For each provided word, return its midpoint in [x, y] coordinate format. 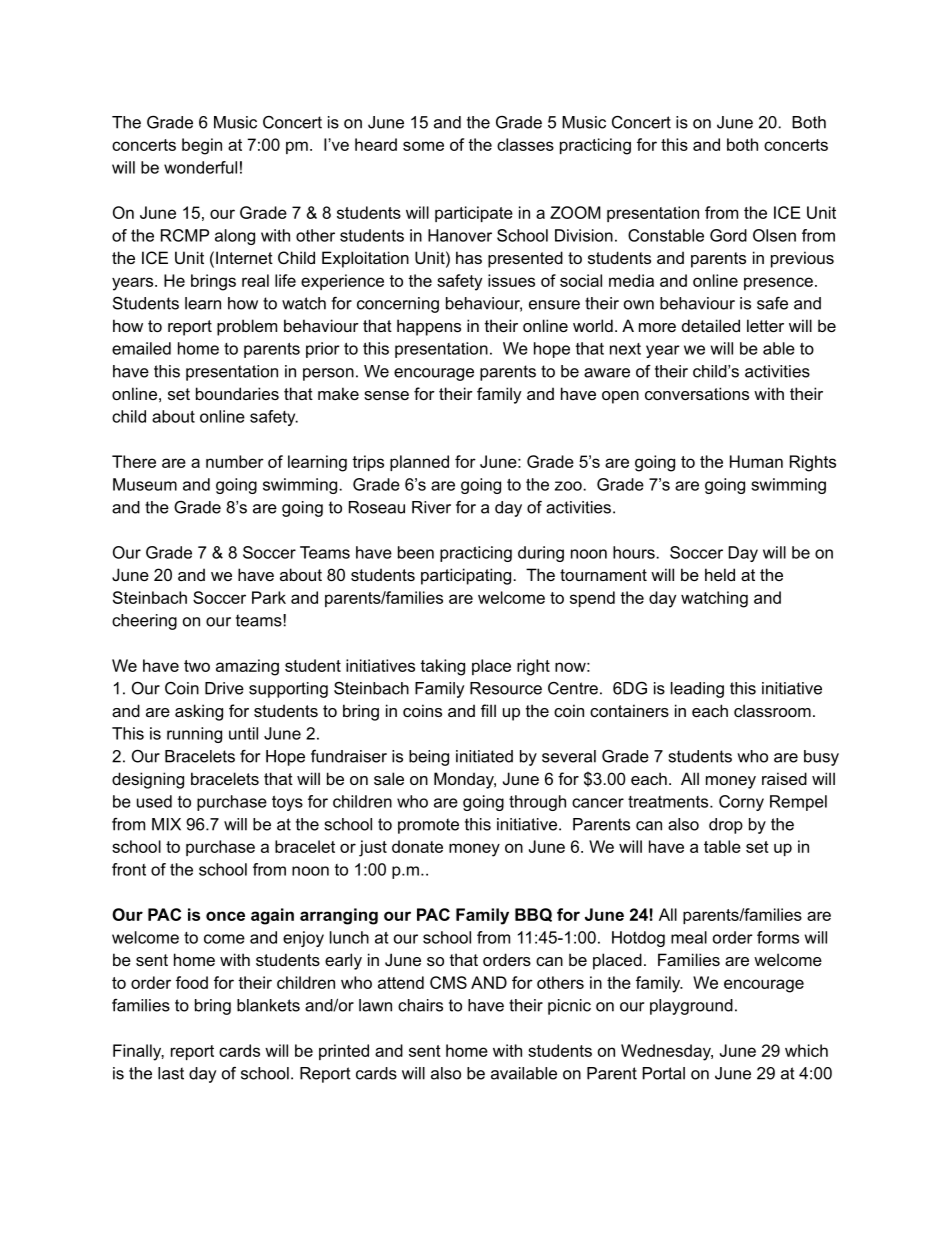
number [235, 461]
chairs [420, 1005]
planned [419, 463]
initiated [484, 756]
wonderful [200, 167]
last [171, 1073]
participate [474, 214]
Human [756, 461]
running [194, 735]
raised [784, 778]
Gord [728, 235]
